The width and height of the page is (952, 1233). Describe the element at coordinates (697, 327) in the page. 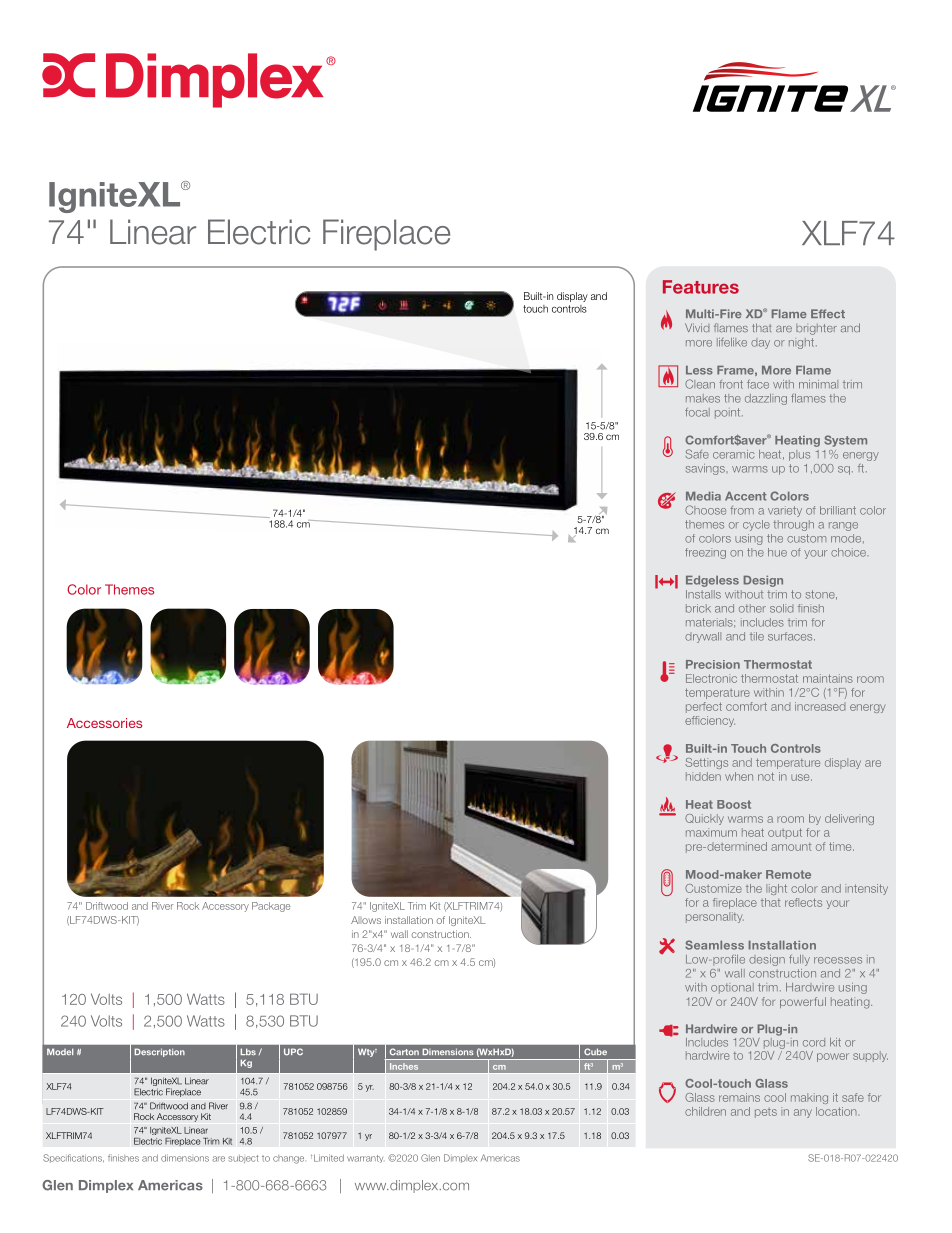

I see `Vivid` at that location.
